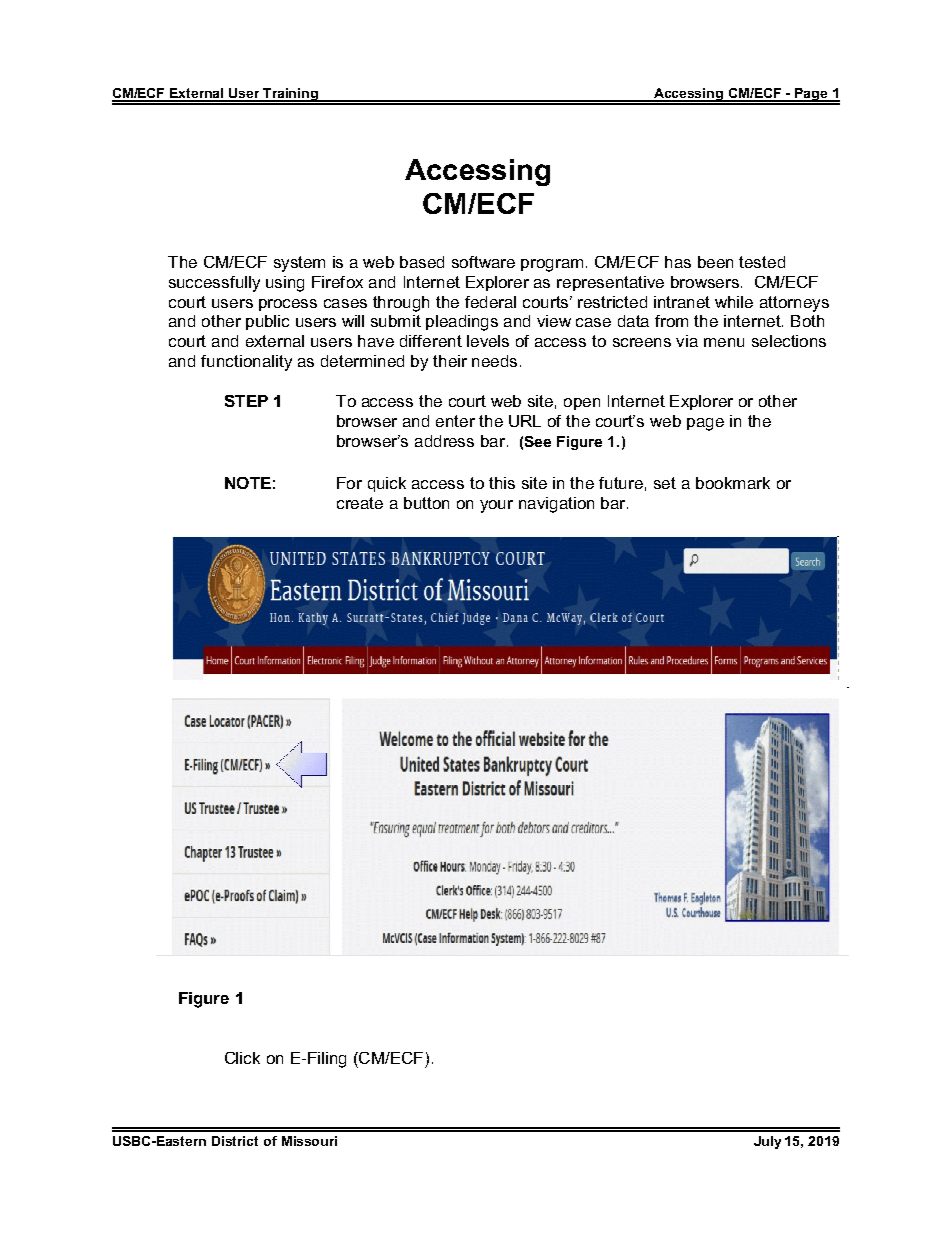 The width and height of the image is (952, 1233). I want to click on using, so click(285, 284).
